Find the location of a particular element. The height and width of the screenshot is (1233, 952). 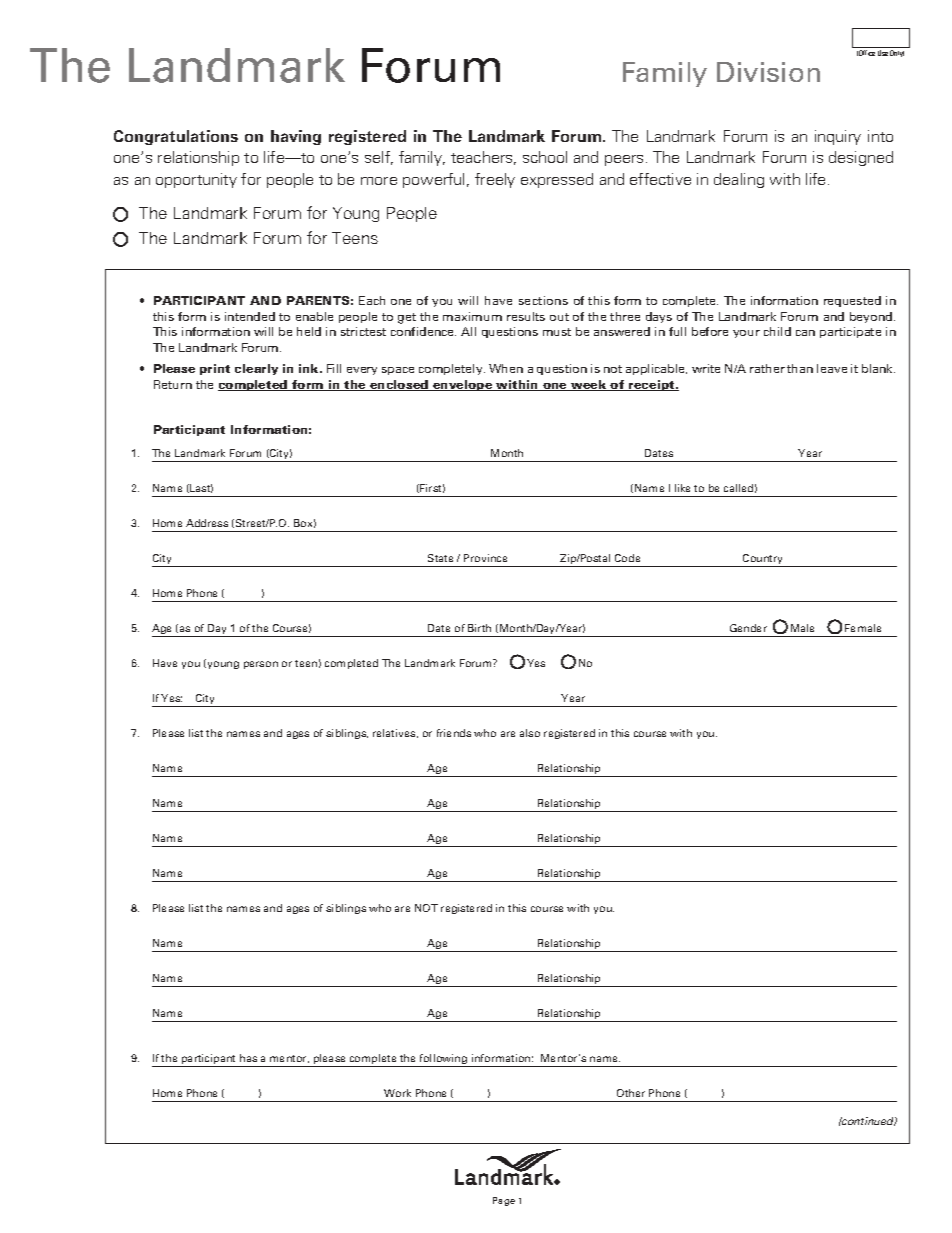

school is located at coordinates (545, 157).
